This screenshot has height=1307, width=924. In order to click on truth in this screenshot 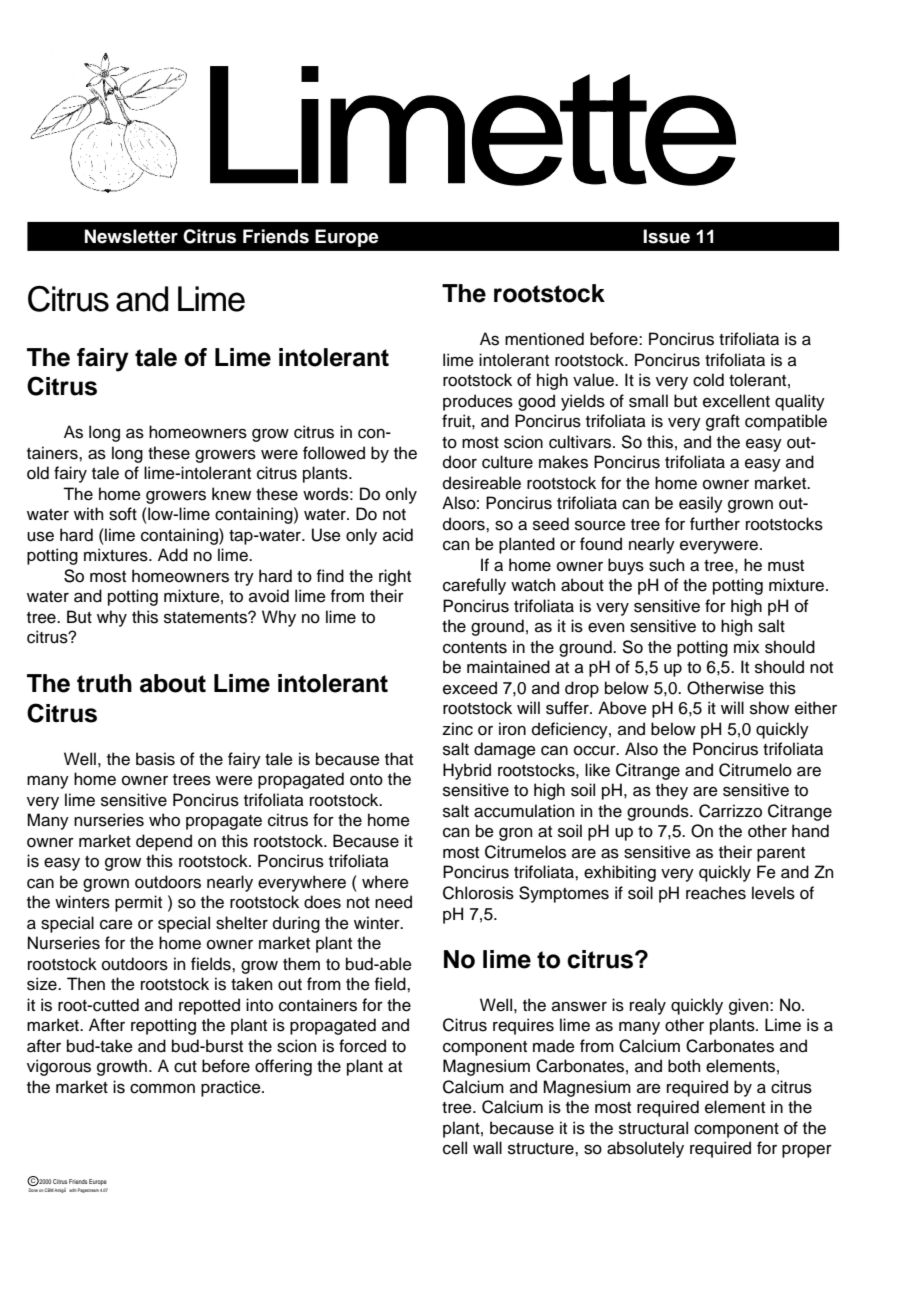, I will do `click(104, 683)`.
